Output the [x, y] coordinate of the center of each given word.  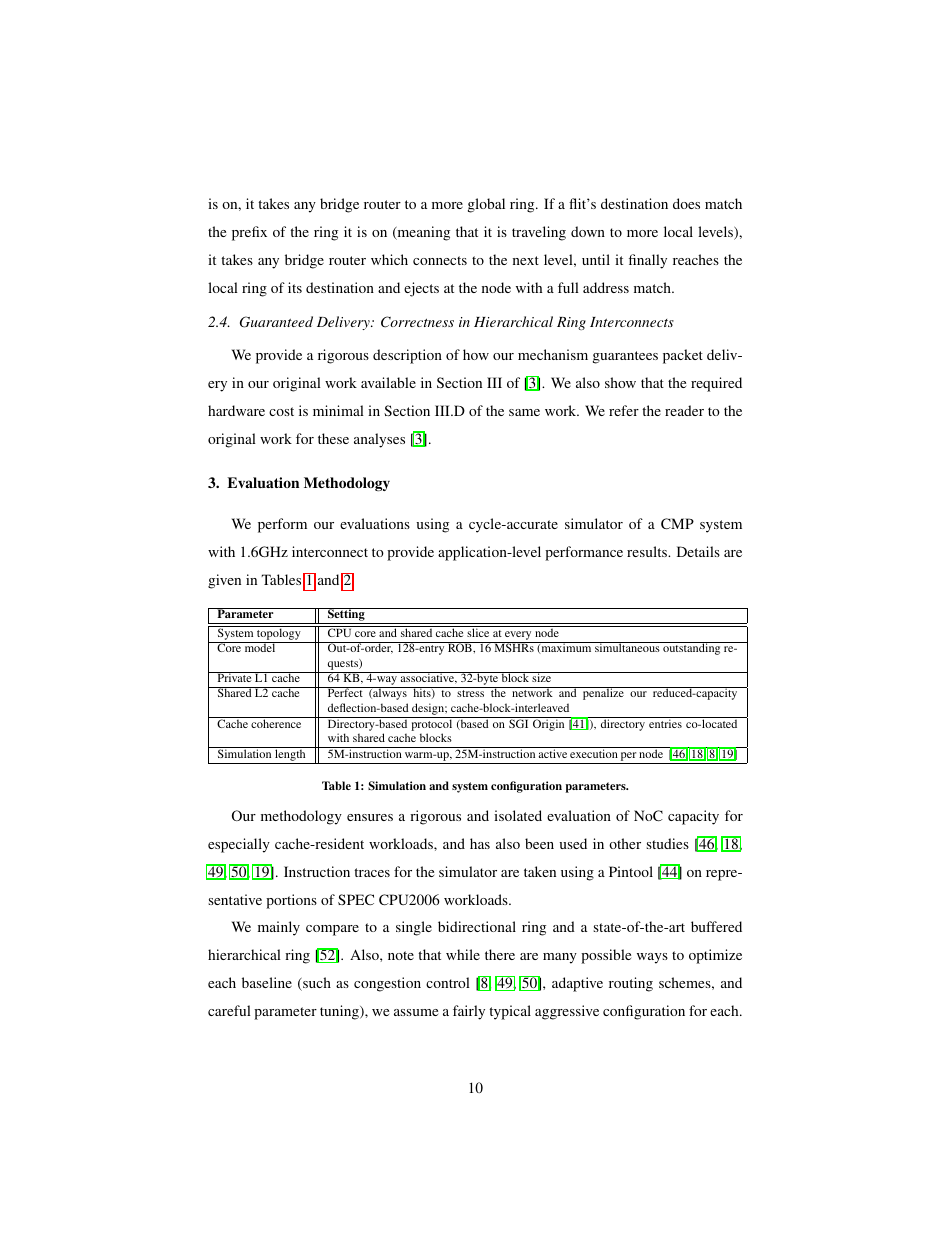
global [486, 205]
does [686, 203]
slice [478, 631]
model [260, 647]
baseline [267, 982]
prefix [249, 233]
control [448, 982]
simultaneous [627, 647]
